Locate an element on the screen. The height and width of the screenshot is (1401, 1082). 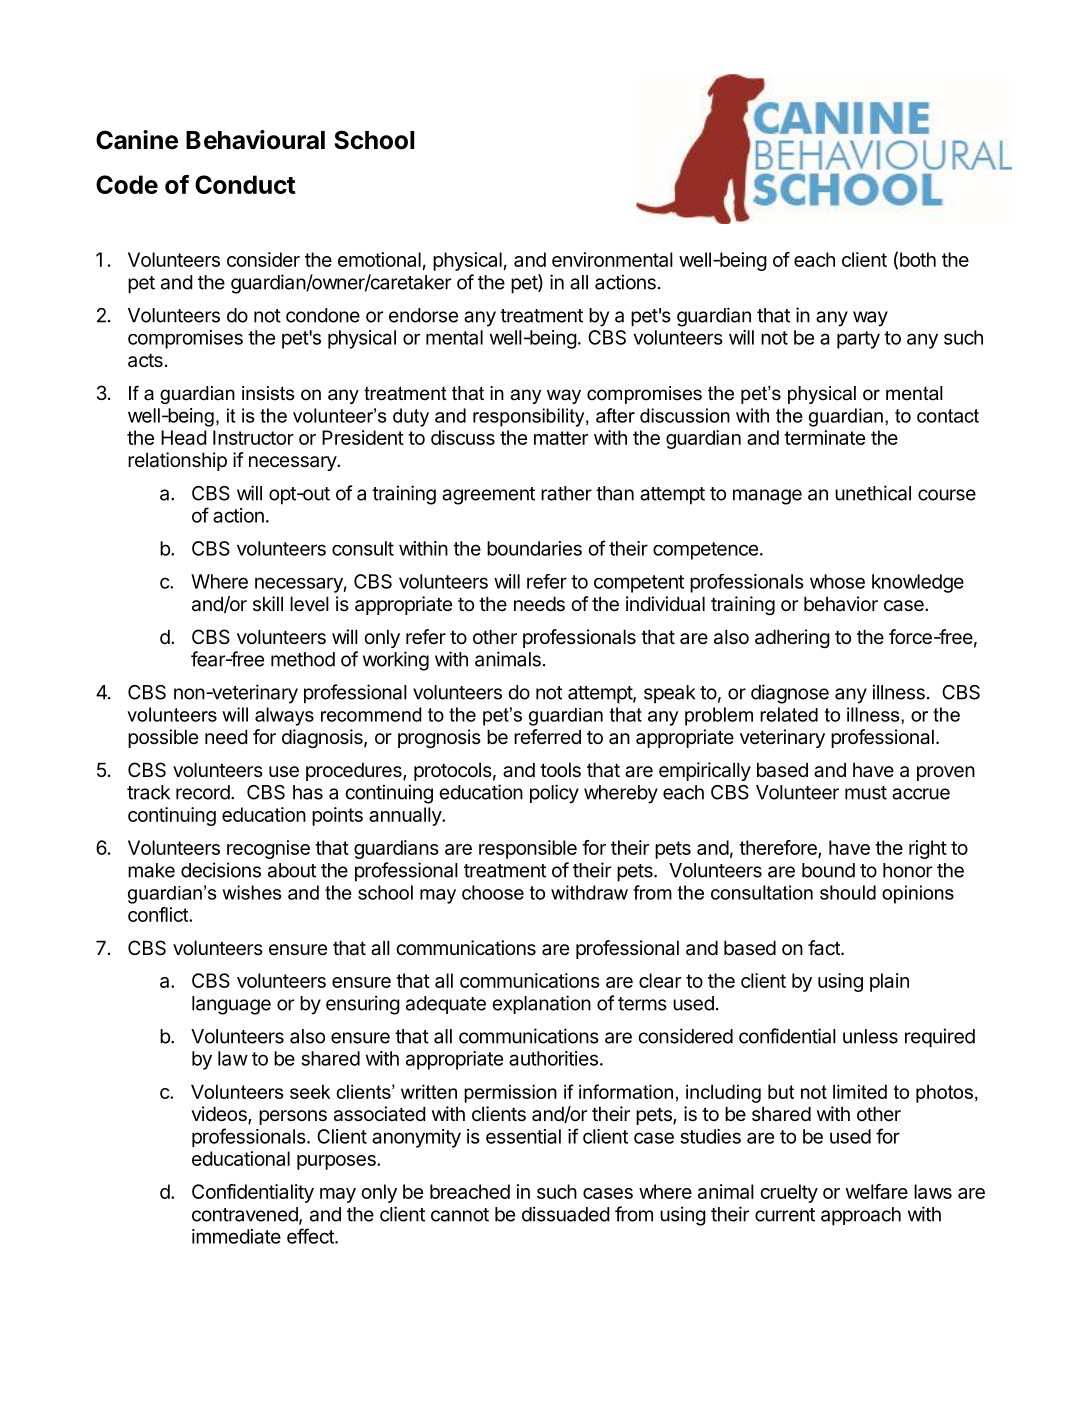
rather is located at coordinates (566, 493).
